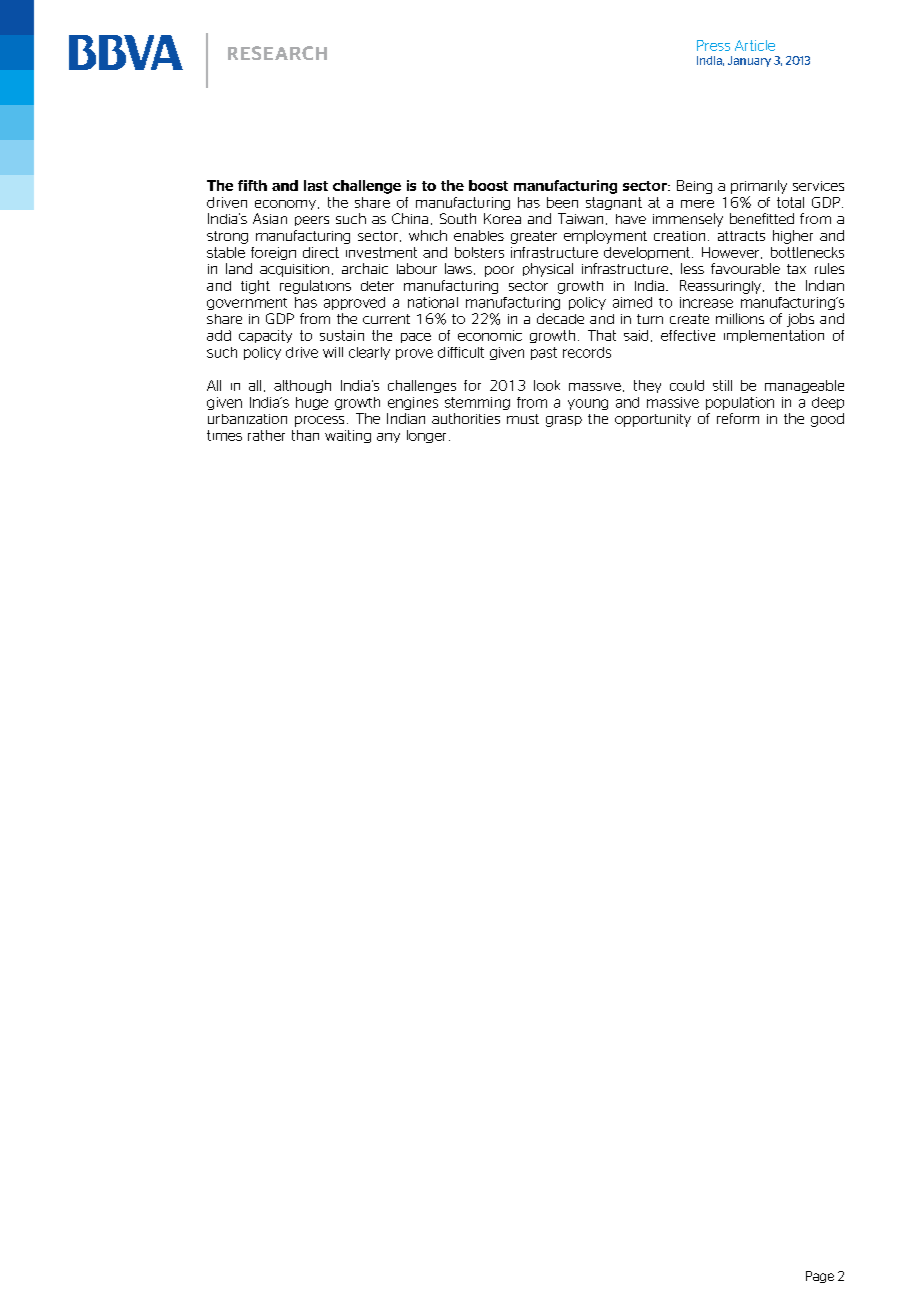 The width and height of the document is (924, 1308). Describe the element at coordinates (266, 435) in the document. I see `rather` at that location.
